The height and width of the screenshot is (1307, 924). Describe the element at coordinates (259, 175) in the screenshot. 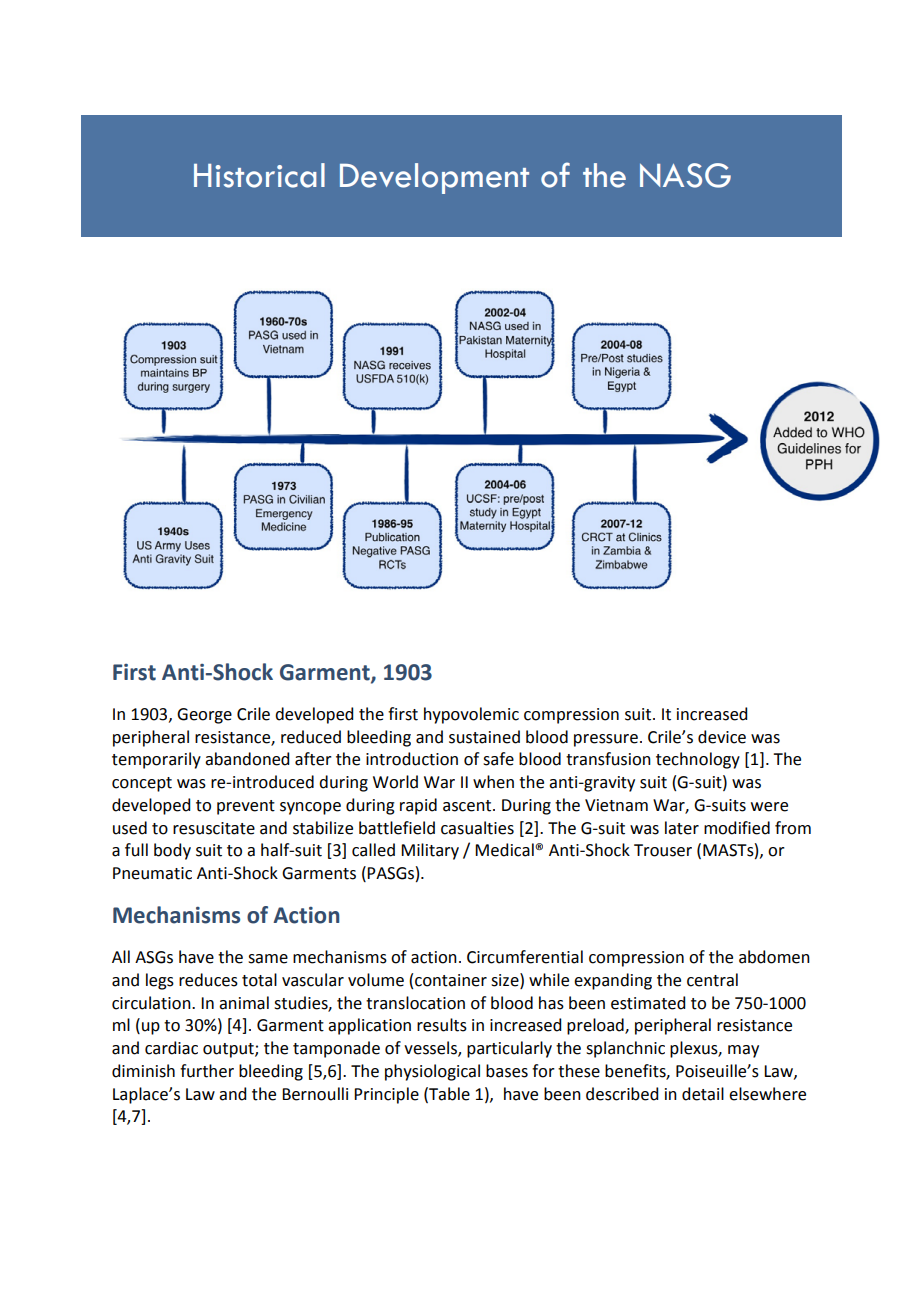

I see `Historical` at that location.
